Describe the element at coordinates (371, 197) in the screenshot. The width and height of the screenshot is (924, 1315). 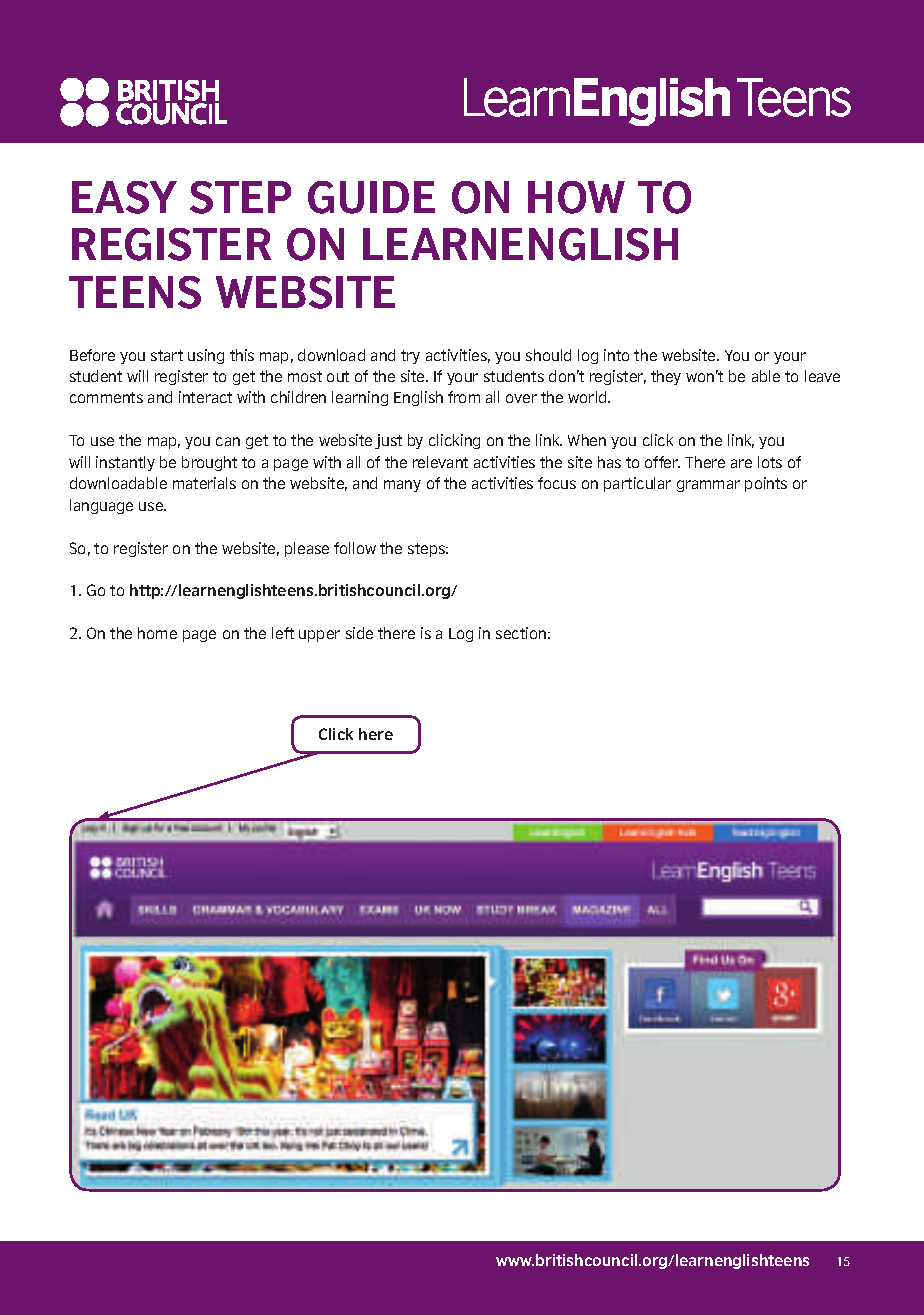
I see `GUIDE` at that location.
